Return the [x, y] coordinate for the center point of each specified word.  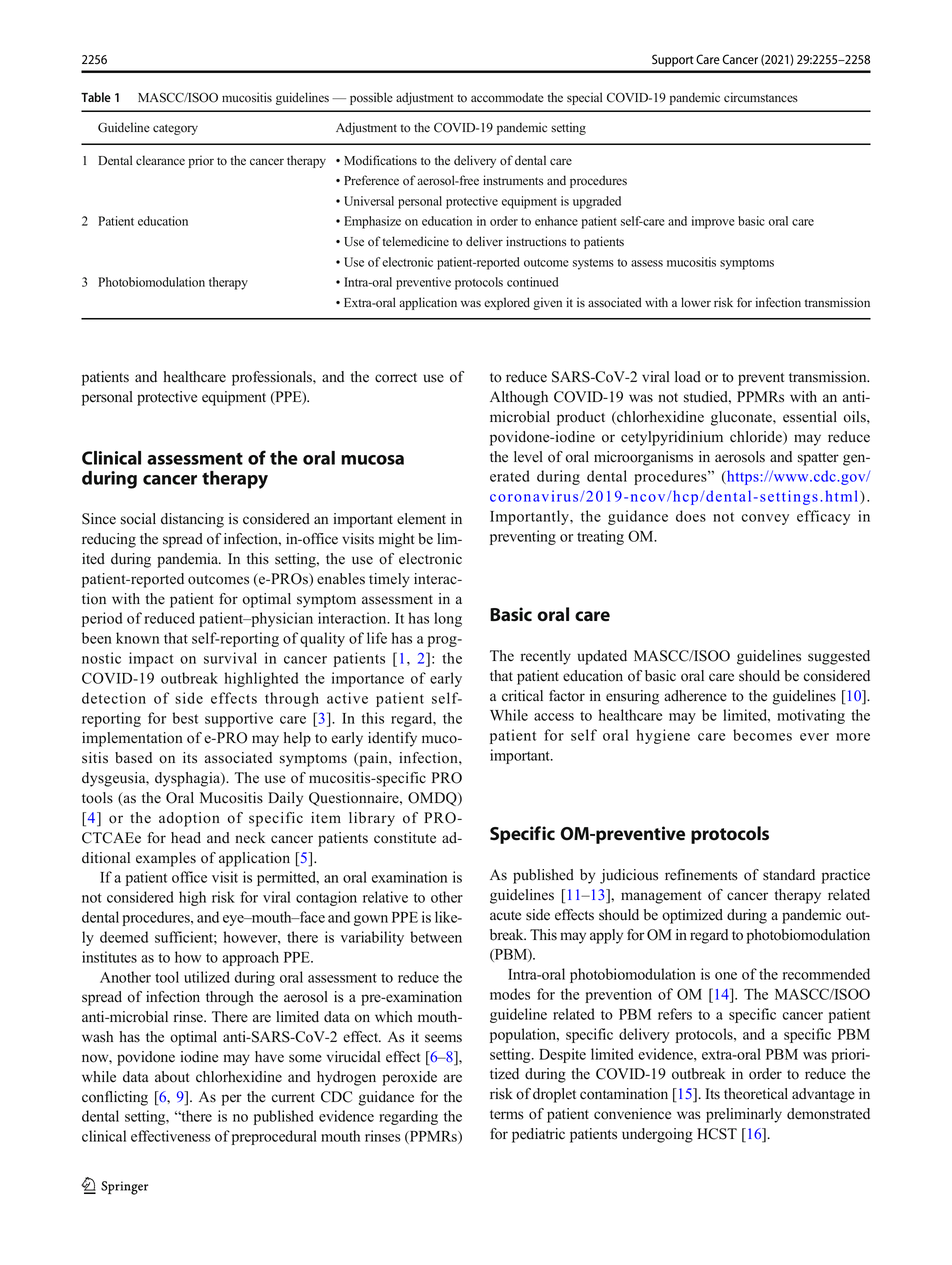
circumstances [761, 97]
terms [507, 1115]
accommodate [507, 97]
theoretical [756, 1094]
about [172, 1077]
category [175, 129]
